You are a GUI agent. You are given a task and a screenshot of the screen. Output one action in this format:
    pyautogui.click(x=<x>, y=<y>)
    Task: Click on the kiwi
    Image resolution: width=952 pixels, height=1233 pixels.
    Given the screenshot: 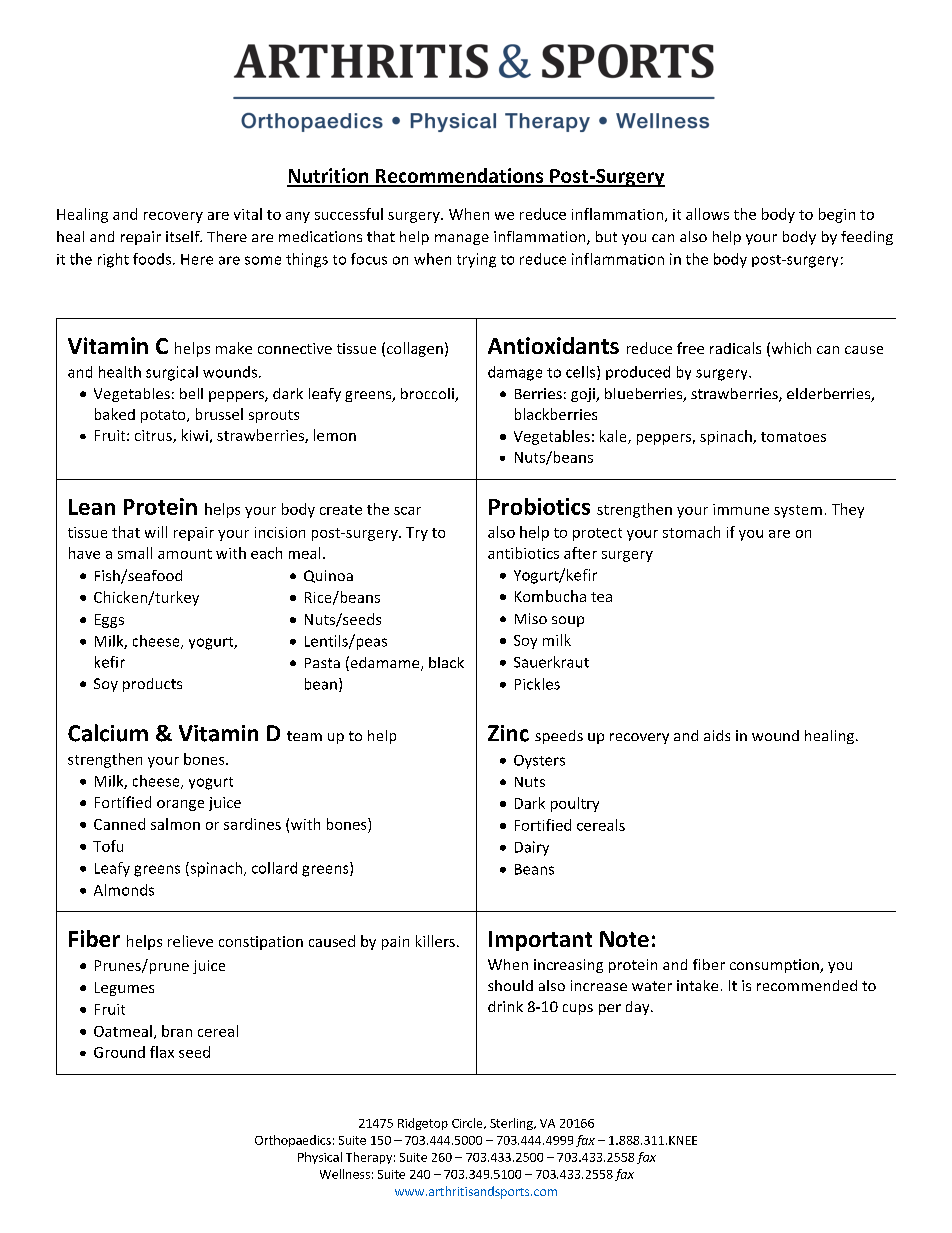 What is the action you would take?
    pyautogui.click(x=195, y=435)
